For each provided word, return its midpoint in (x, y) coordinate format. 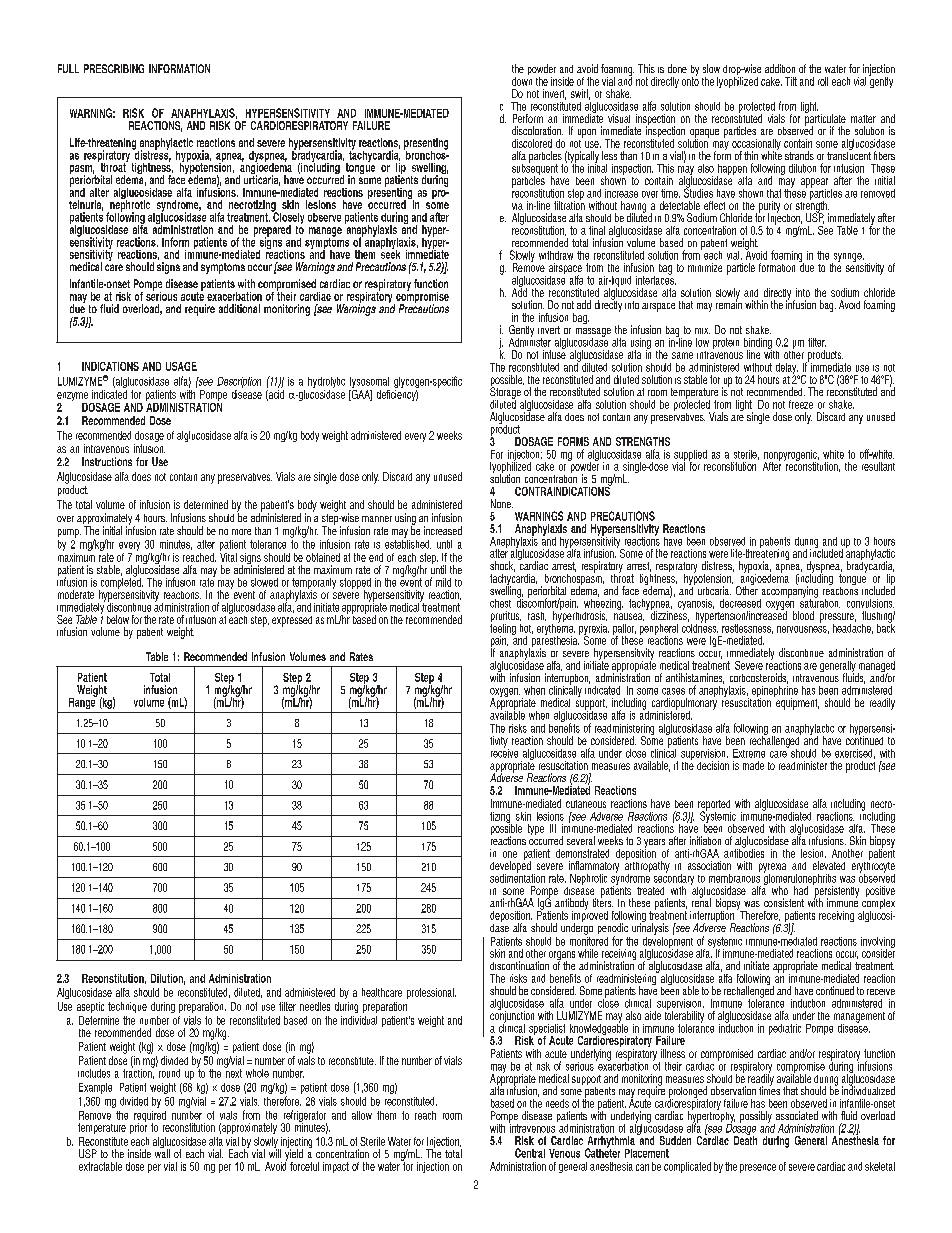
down (522, 80)
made (753, 765)
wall (162, 1152)
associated (797, 1115)
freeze (801, 404)
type (536, 829)
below (118, 619)
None (502, 503)
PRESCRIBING (114, 68)
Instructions (107, 461)
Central (530, 1153)
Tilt (791, 81)
